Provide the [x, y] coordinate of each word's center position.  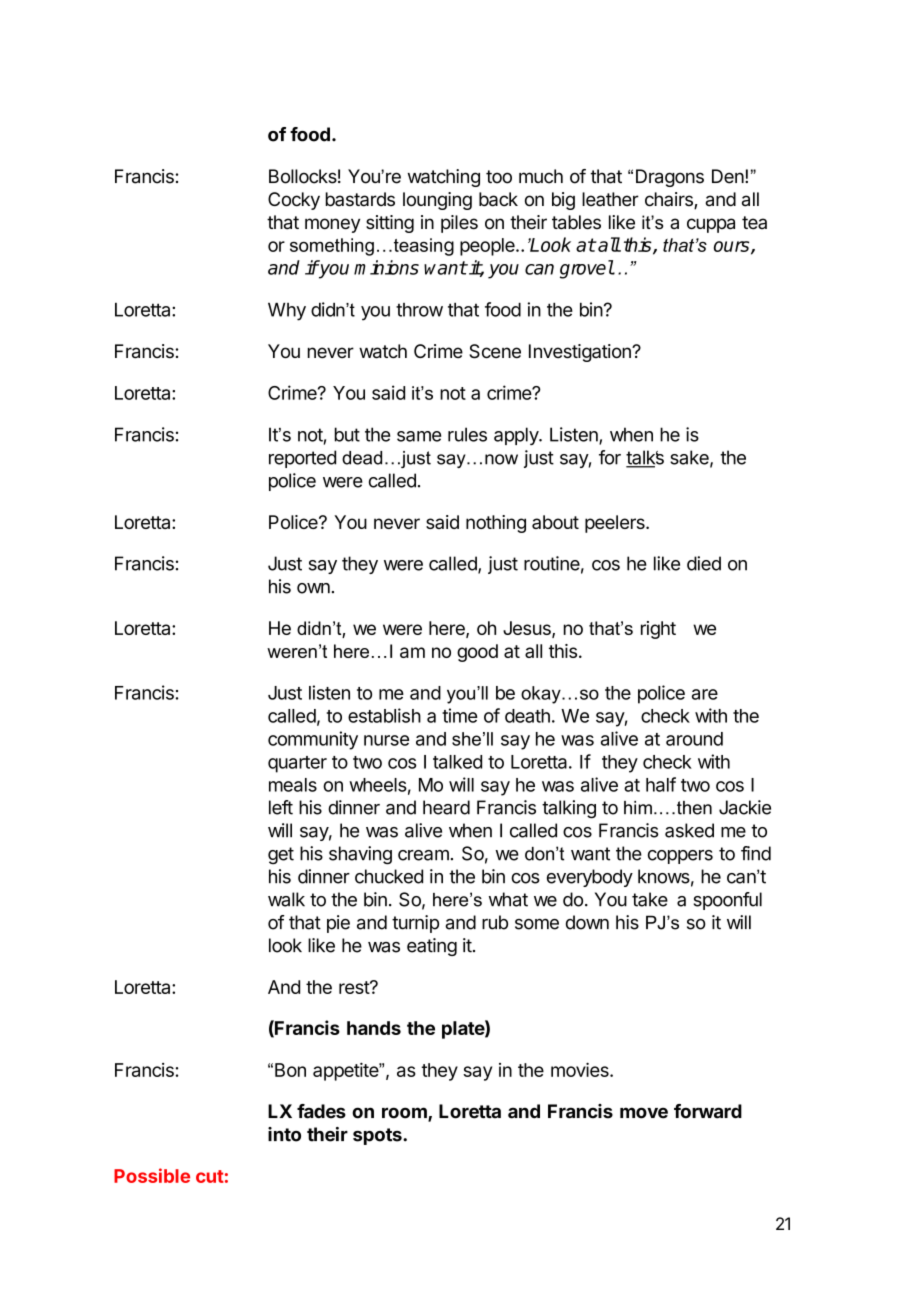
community [313, 740]
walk [286, 899]
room [405, 1114]
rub [495, 922]
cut [210, 1176]
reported [302, 459]
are [705, 694]
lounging [437, 201]
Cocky [294, 201]
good [477, 653]
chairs [670, 200]
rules [467, 434]
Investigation [581, 353]
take [650, 899]
